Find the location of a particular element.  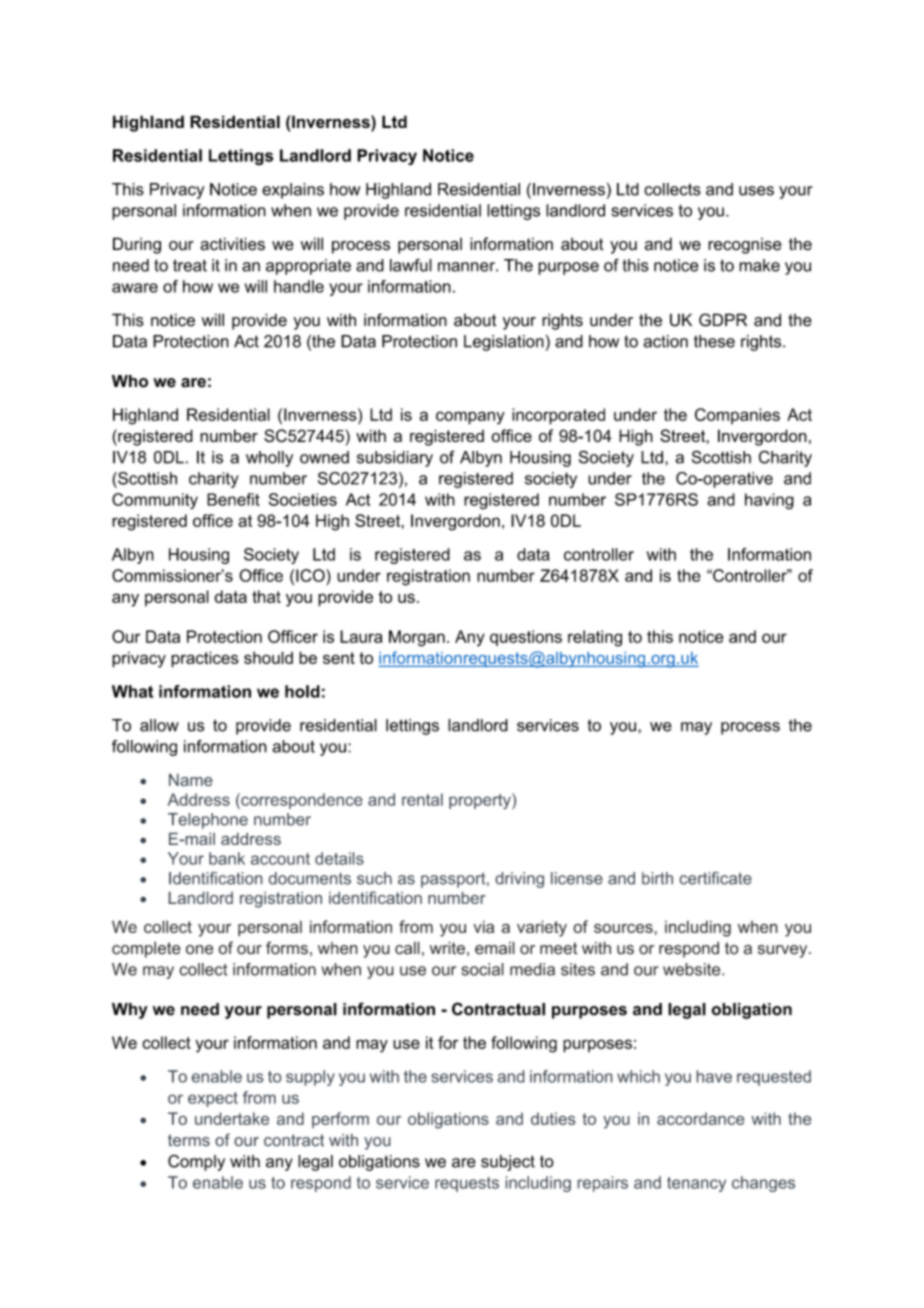

complete is located at coordinates (146, 949).
